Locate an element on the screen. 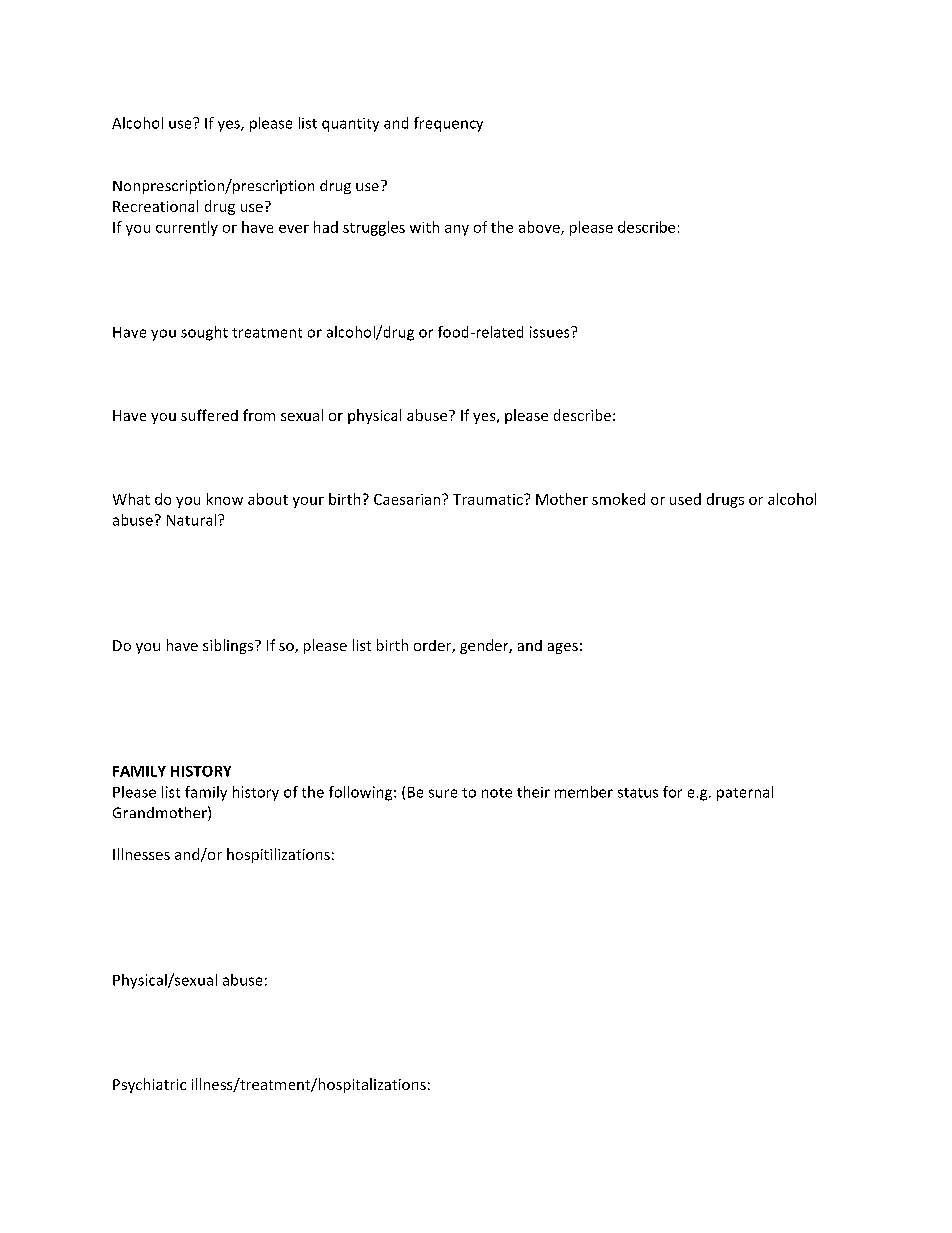 This screenshot has width=952, height=1233. sure is located at coordinates (443, 793).
